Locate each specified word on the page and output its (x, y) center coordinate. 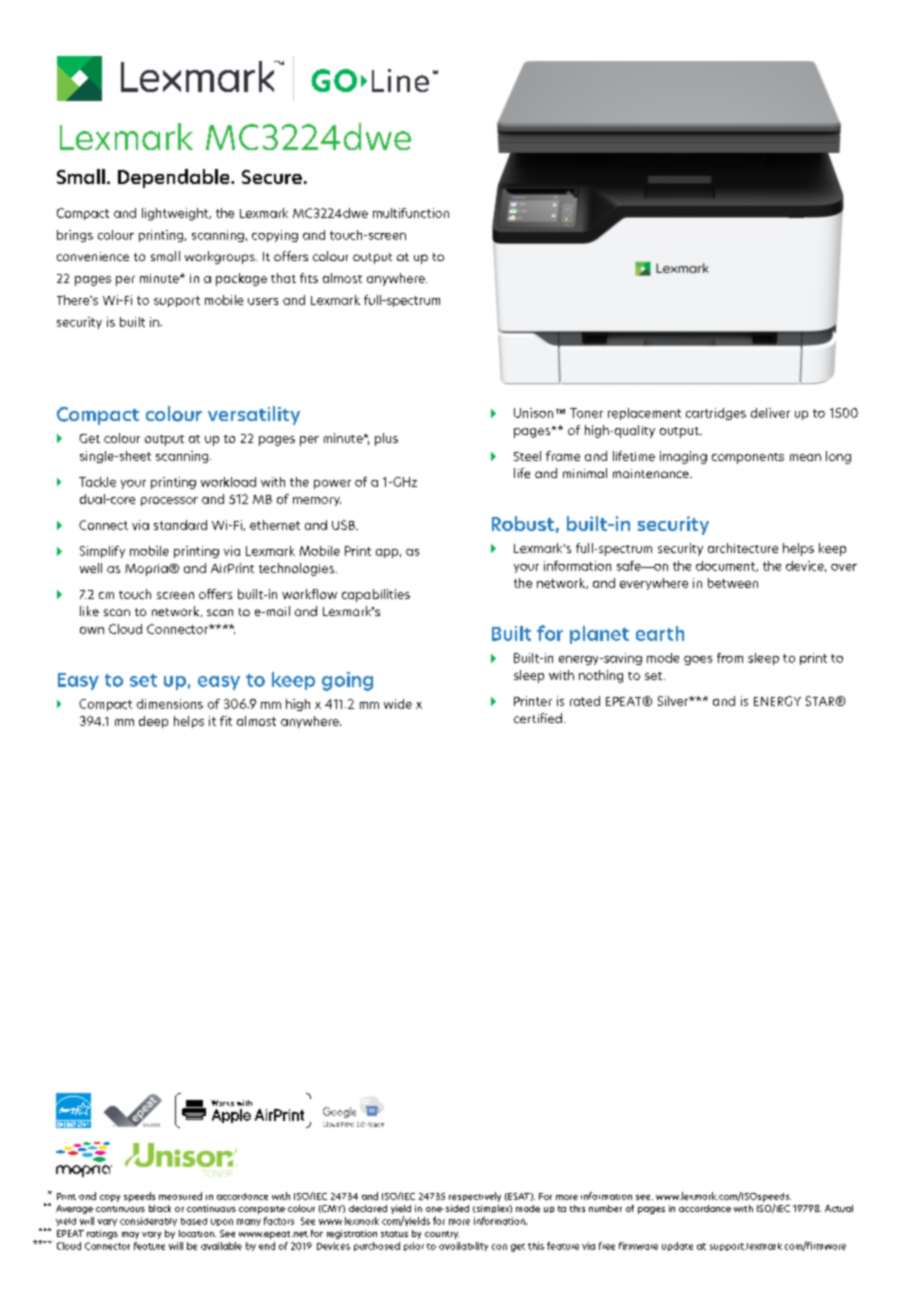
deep (153, 722)
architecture (743, 548)
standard (180, 525)
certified (538, 718)
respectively (475, 1197)
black (160, 1208)
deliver (770, 413)
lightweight (176, 214)
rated (585, 701)
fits (309, 278)
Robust (523, 523)
